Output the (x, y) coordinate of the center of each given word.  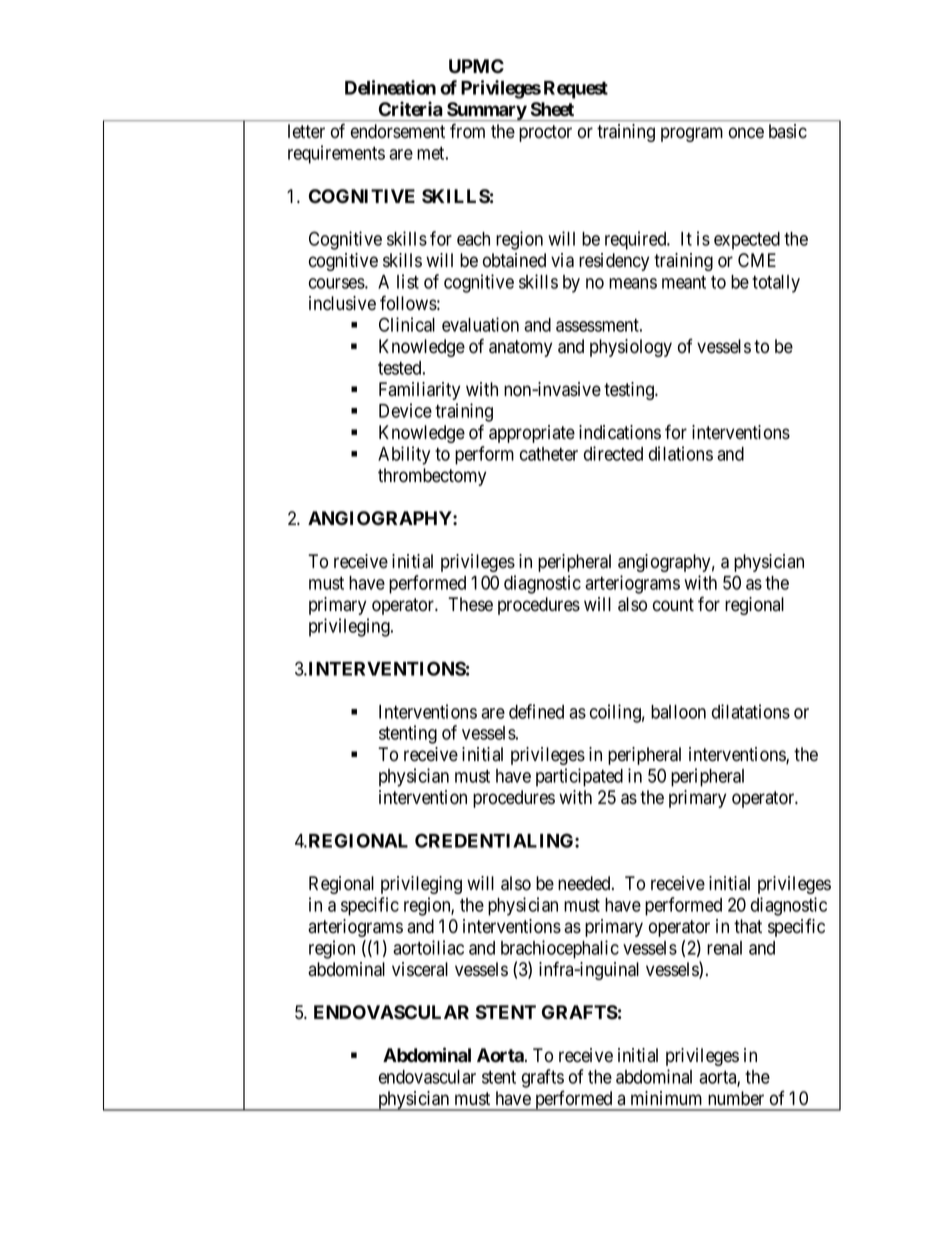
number (736, 1098)
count (673, 605)
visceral (420, 969)
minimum (666, 1098)
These (470, 604)
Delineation (390, 87)
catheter (549, 454)
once (746, 133)
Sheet (552, 109)
